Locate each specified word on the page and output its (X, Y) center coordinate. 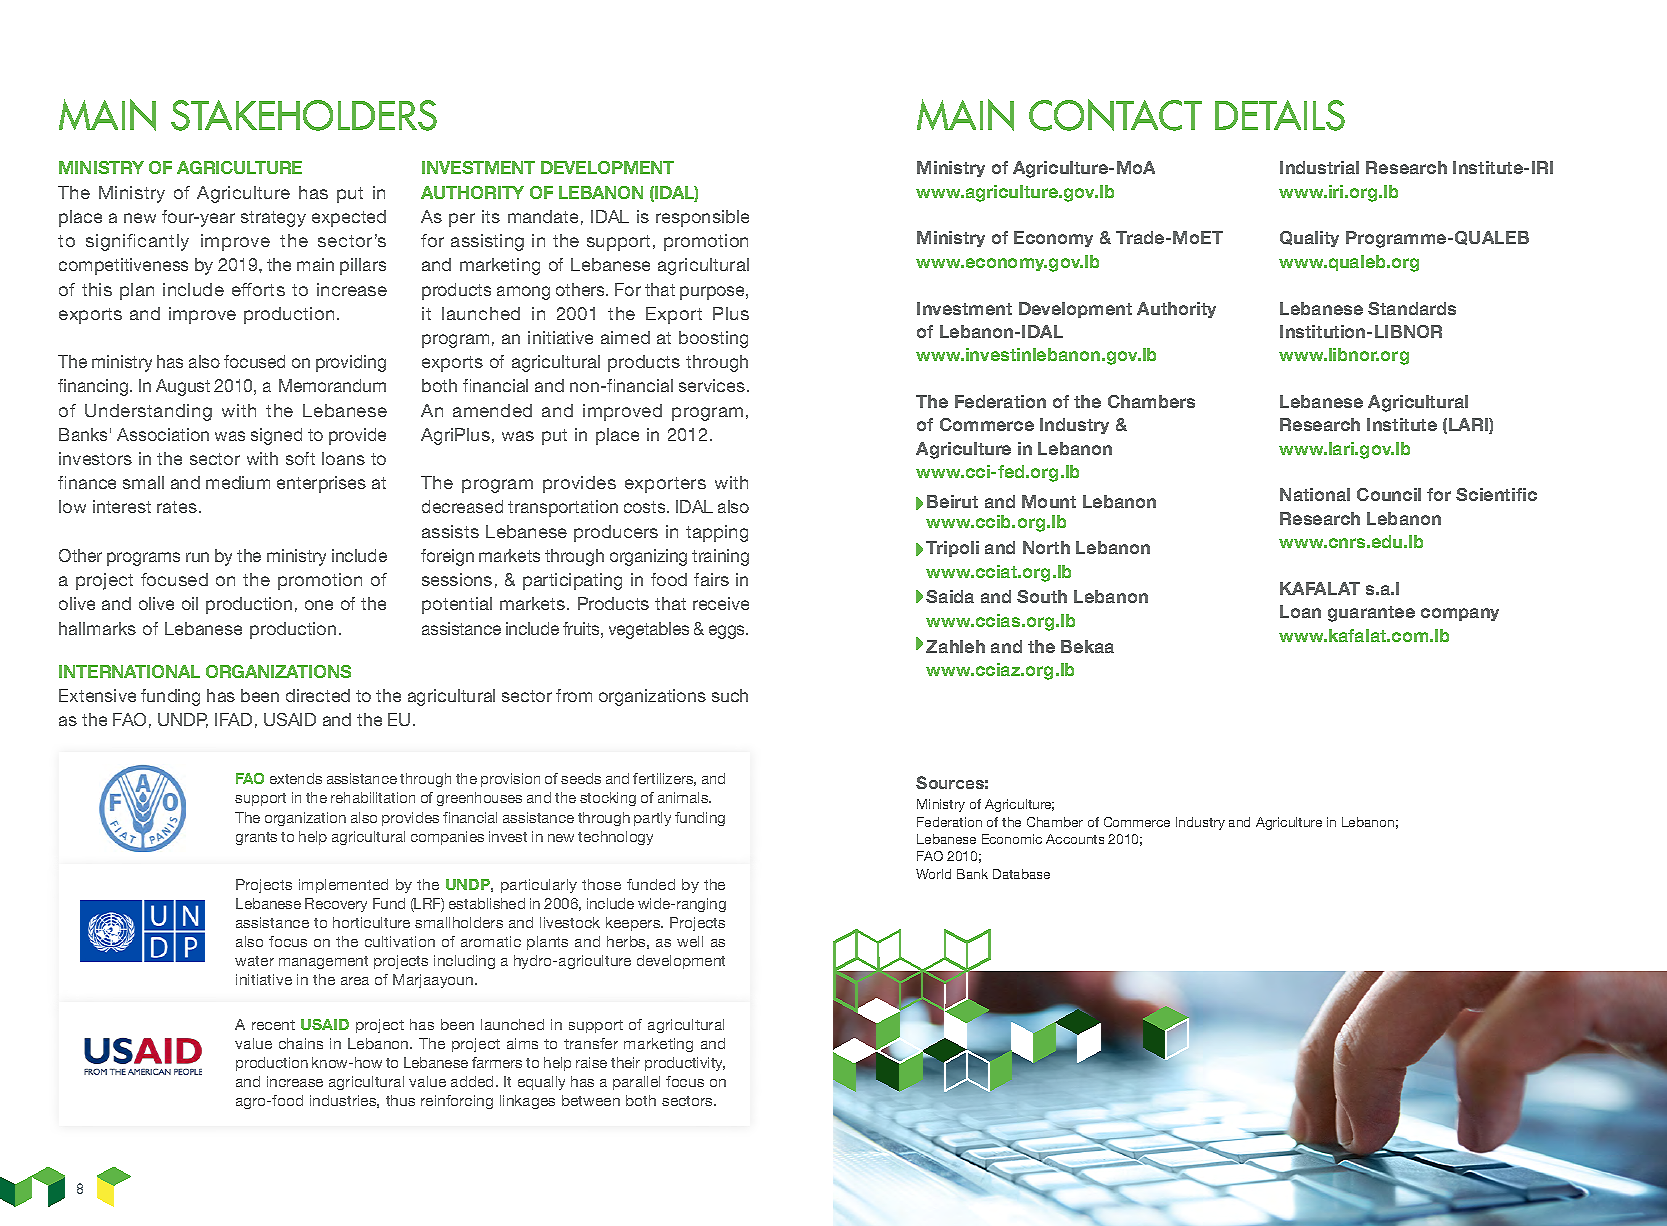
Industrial (1319, 167)
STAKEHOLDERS (304, 115)
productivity (685, 1064)
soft (300, 458)
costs (646, 507)
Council (1389, 494)
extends (296, 778)
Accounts (1075, 839)
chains (301, 1043)
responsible (702, 218)
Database (1021, 874)
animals (684, 797)
